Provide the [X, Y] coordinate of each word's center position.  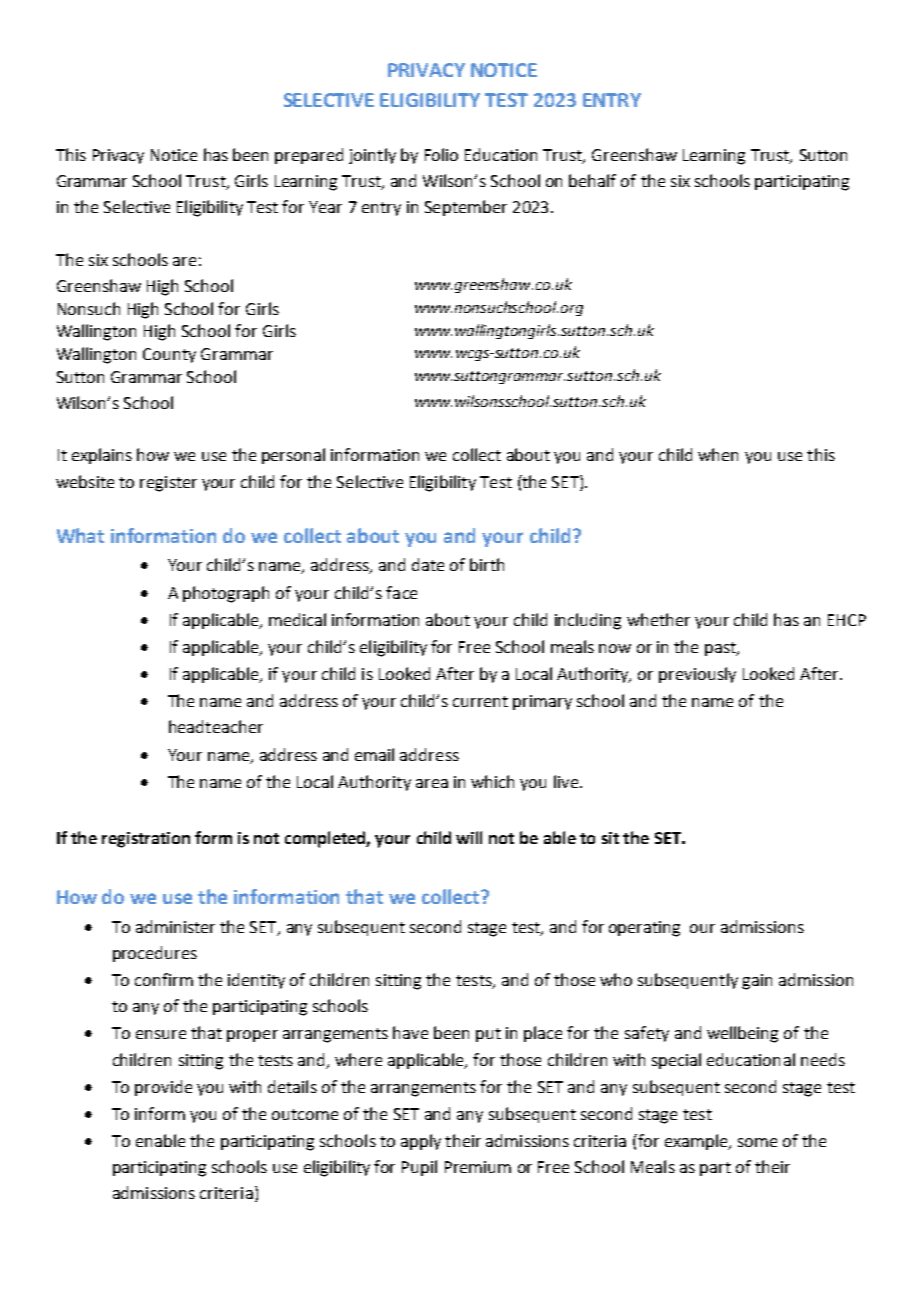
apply [421, 1142]
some [757, 1142]
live [566, 781]
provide [163, 1088]
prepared [309, 156]
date [428, 564]
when [718, 454]
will [469, 837]
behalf [592, 180]
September [466, 208]
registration [146, 840]
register [168, 484]
